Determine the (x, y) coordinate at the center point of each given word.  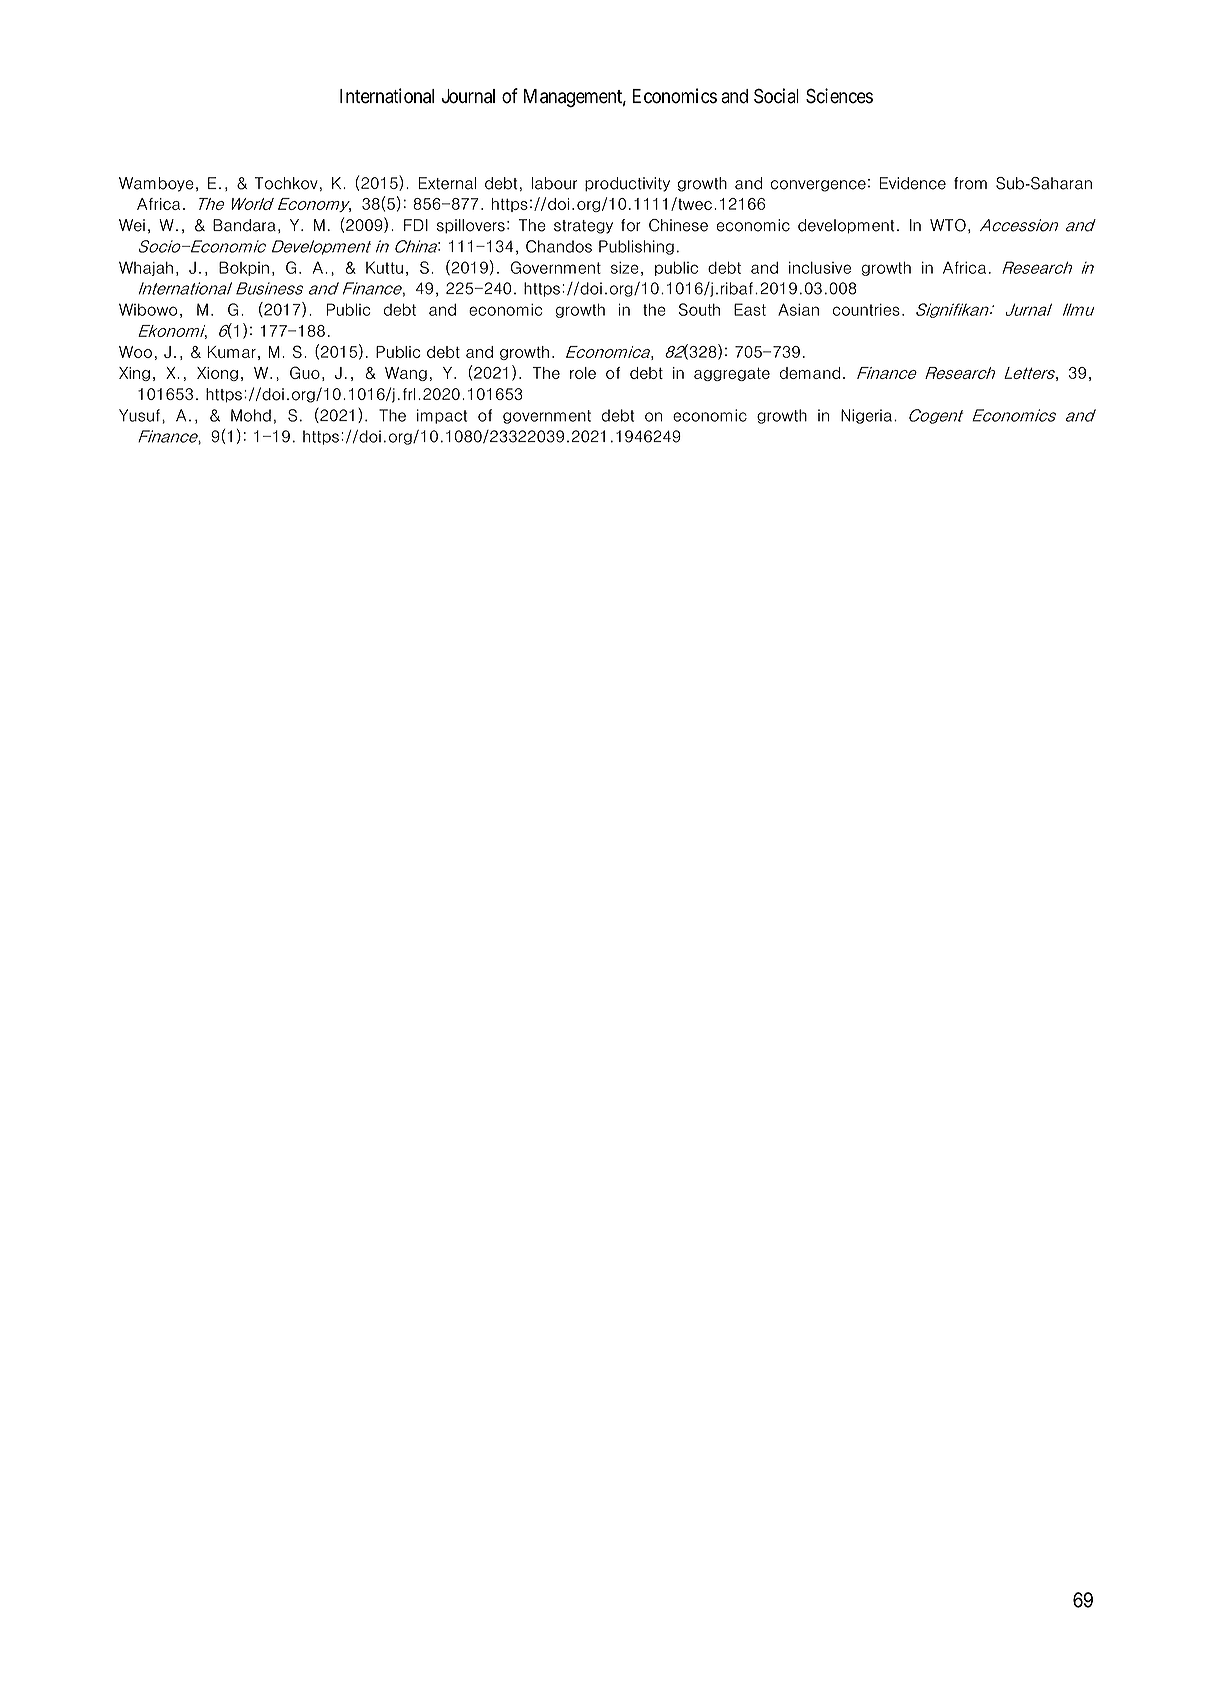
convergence (818, 186)
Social (776, 96)
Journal (468, 96)
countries (866, 309)
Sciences (839, 96)
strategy (583, 227)
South (699, 309)
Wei (132, 225)
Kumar (232, 352)
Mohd (251, 415)
